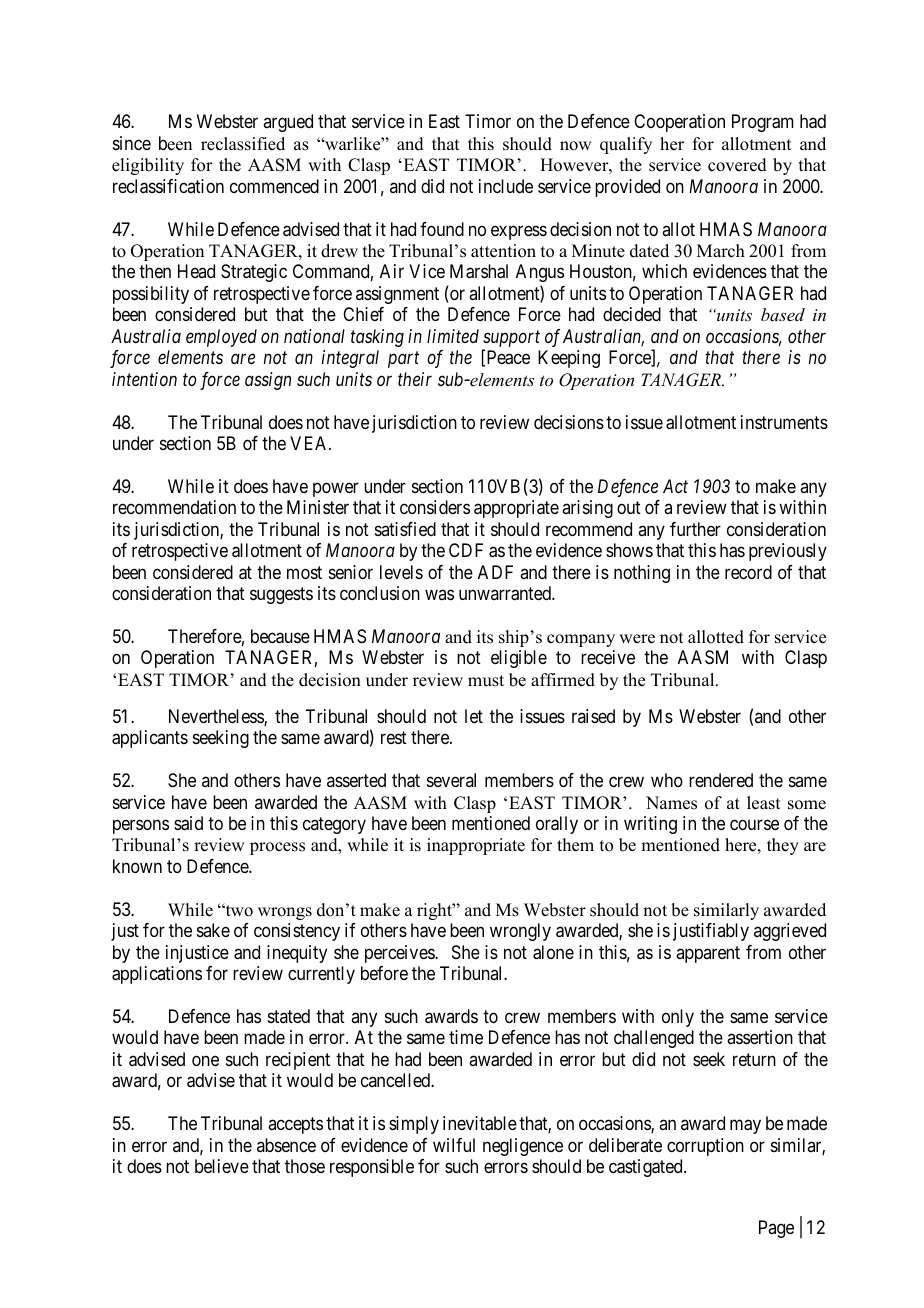 This screenshot has width=924, height=1308. Describe the element at coordinates (222, 1166) in the screenshot. I see `believe` at that location.
